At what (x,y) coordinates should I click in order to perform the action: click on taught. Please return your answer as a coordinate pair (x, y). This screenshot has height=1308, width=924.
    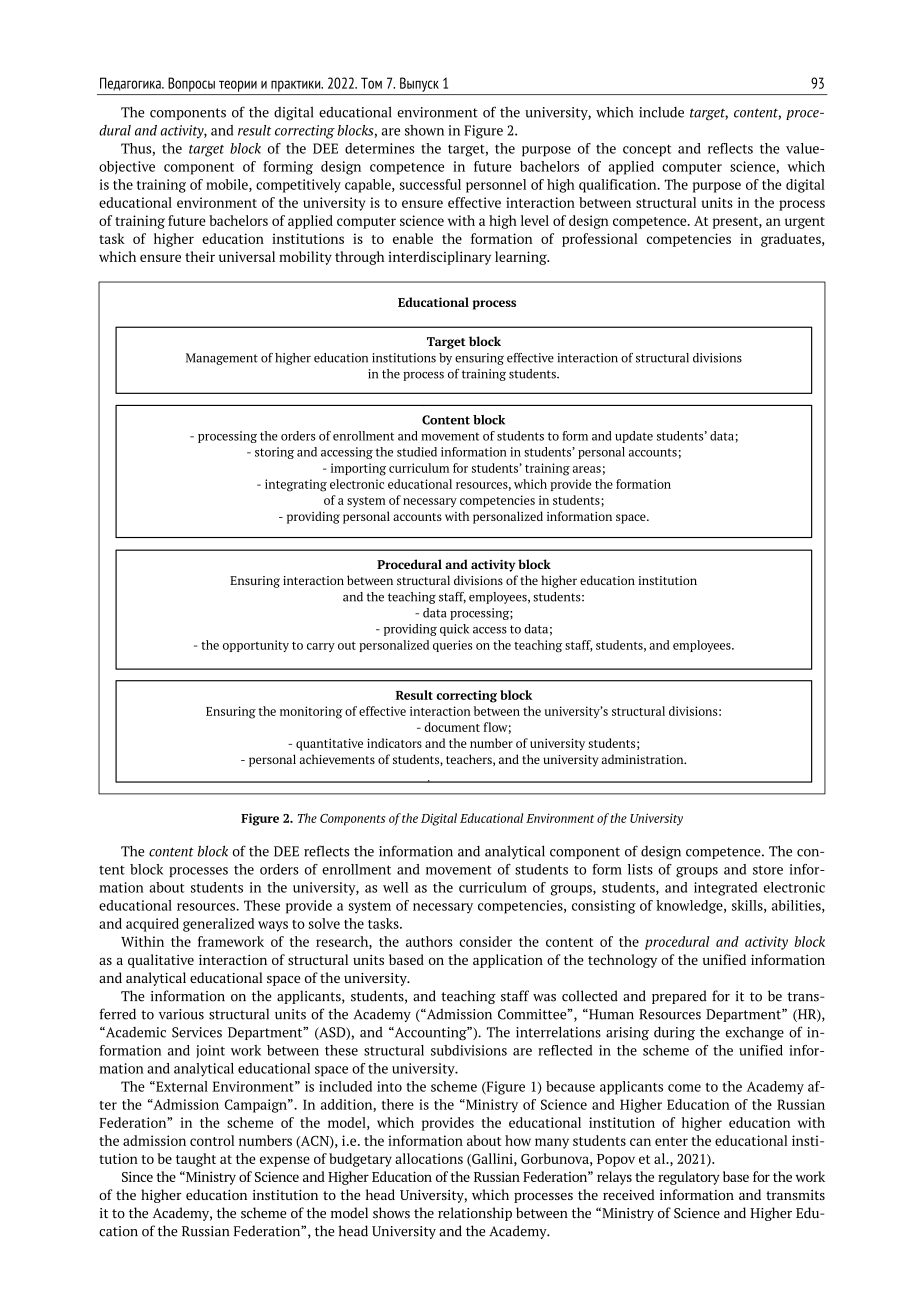
    Looking at the image, I should click on (196, 1160).
